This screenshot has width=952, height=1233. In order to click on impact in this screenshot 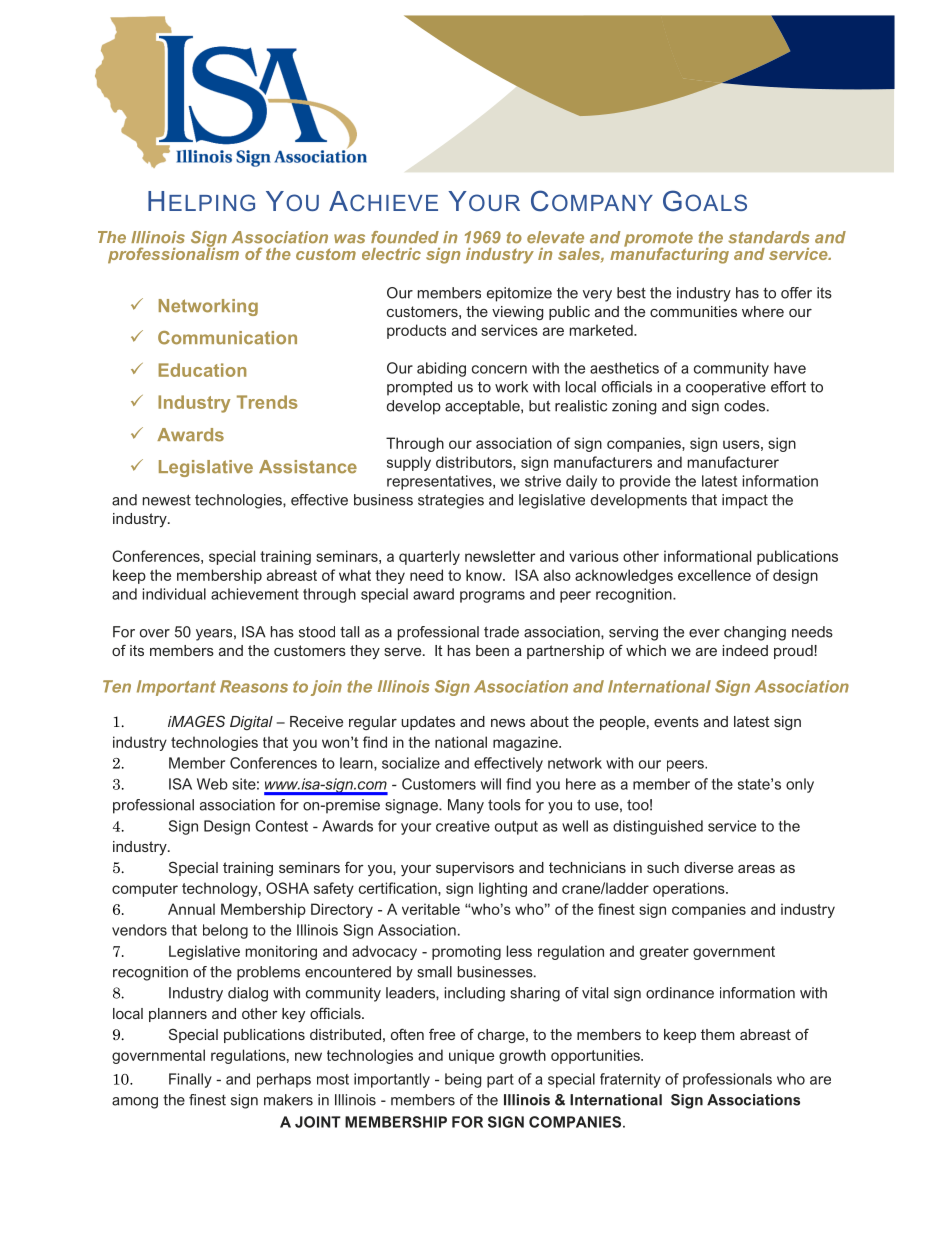, I will do `click(745, 501)`.
